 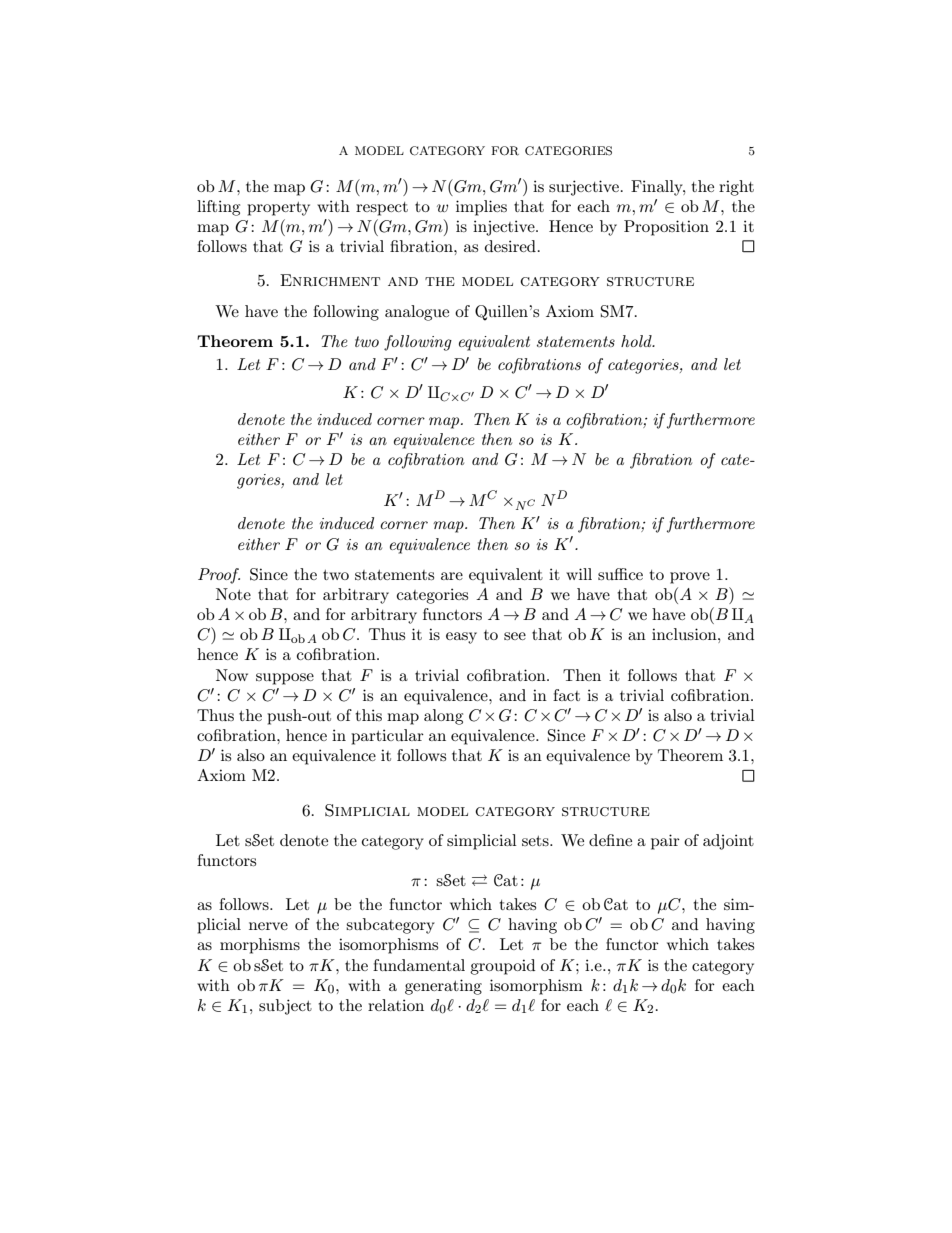 I want to click on prove, so click(x=690, y=578).
